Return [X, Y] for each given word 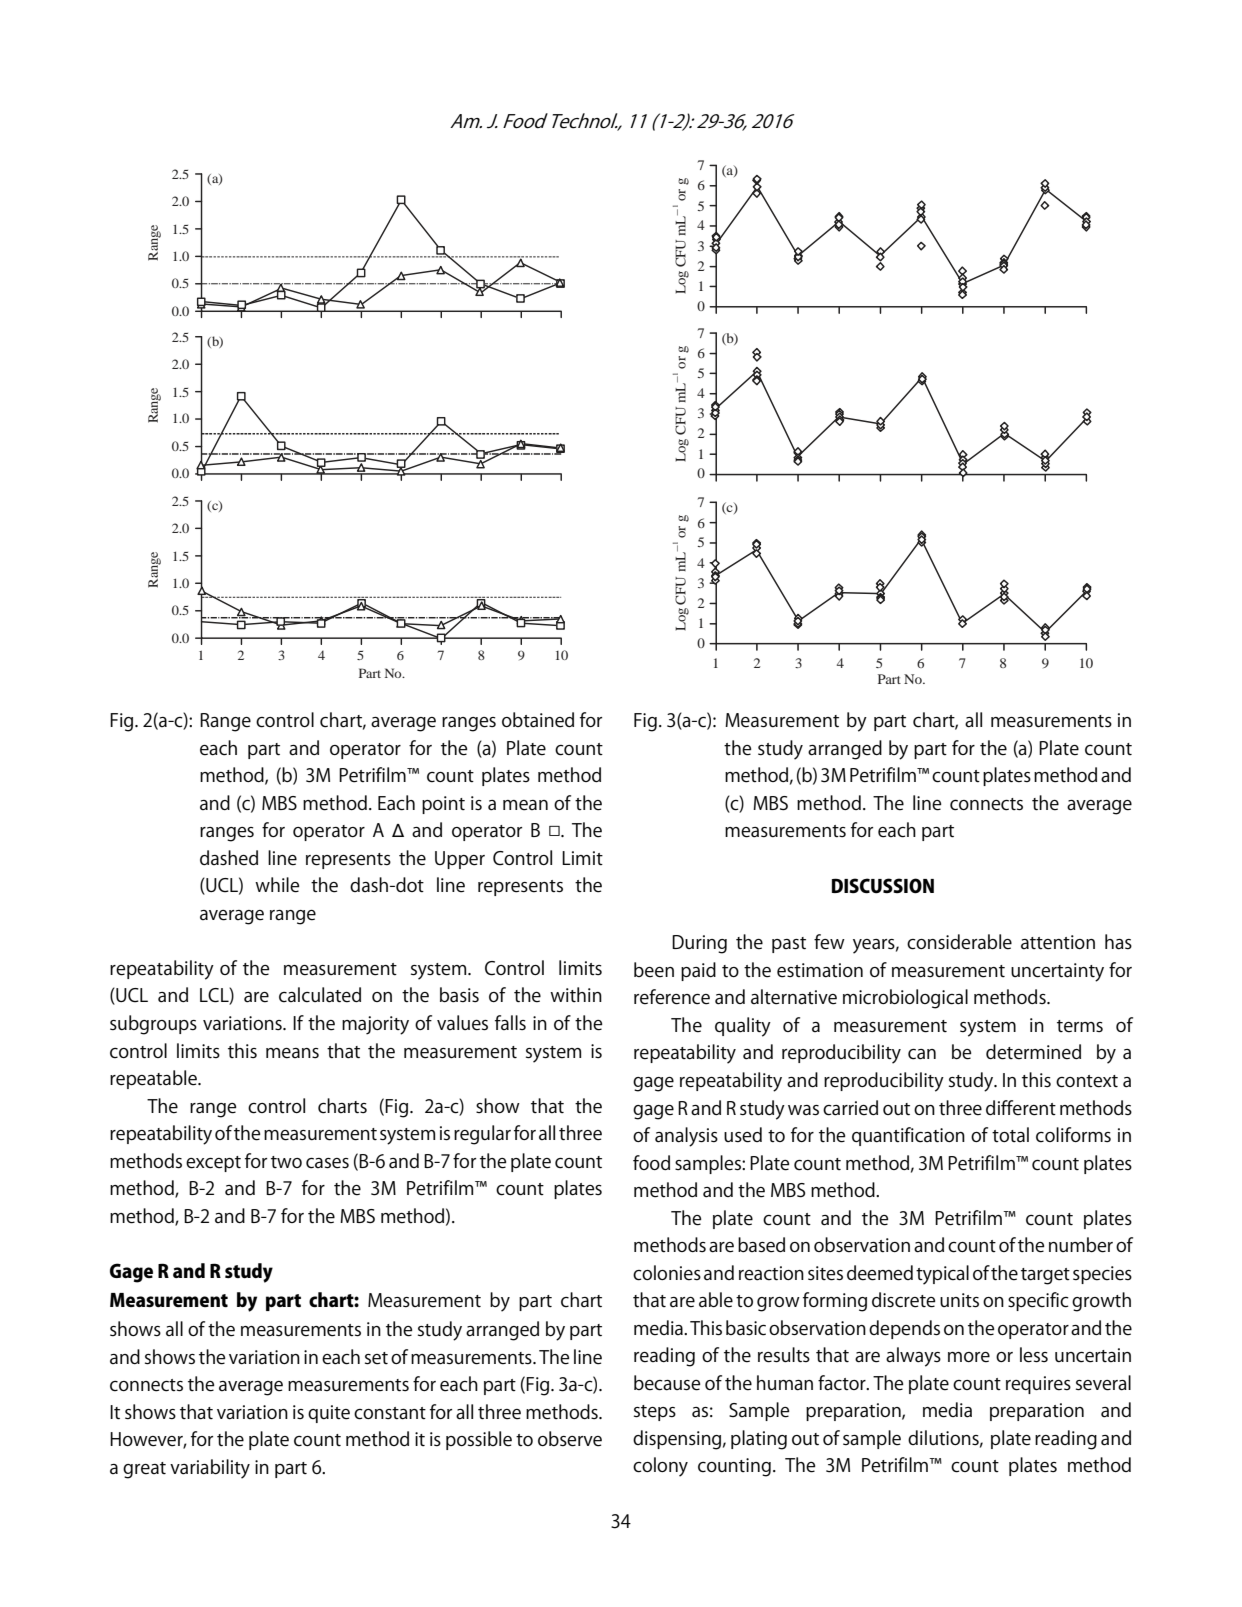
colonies [667, 1273]
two [286, 1162]
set [376, 1358]
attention [1058, 942]
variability [210, 1469]
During [699, 944]
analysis [686, 1137]
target [1045, 1276]
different [1021, 1108]
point [443, 805]
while [277, 885]
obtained [538, 720]
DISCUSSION [883, 886]
